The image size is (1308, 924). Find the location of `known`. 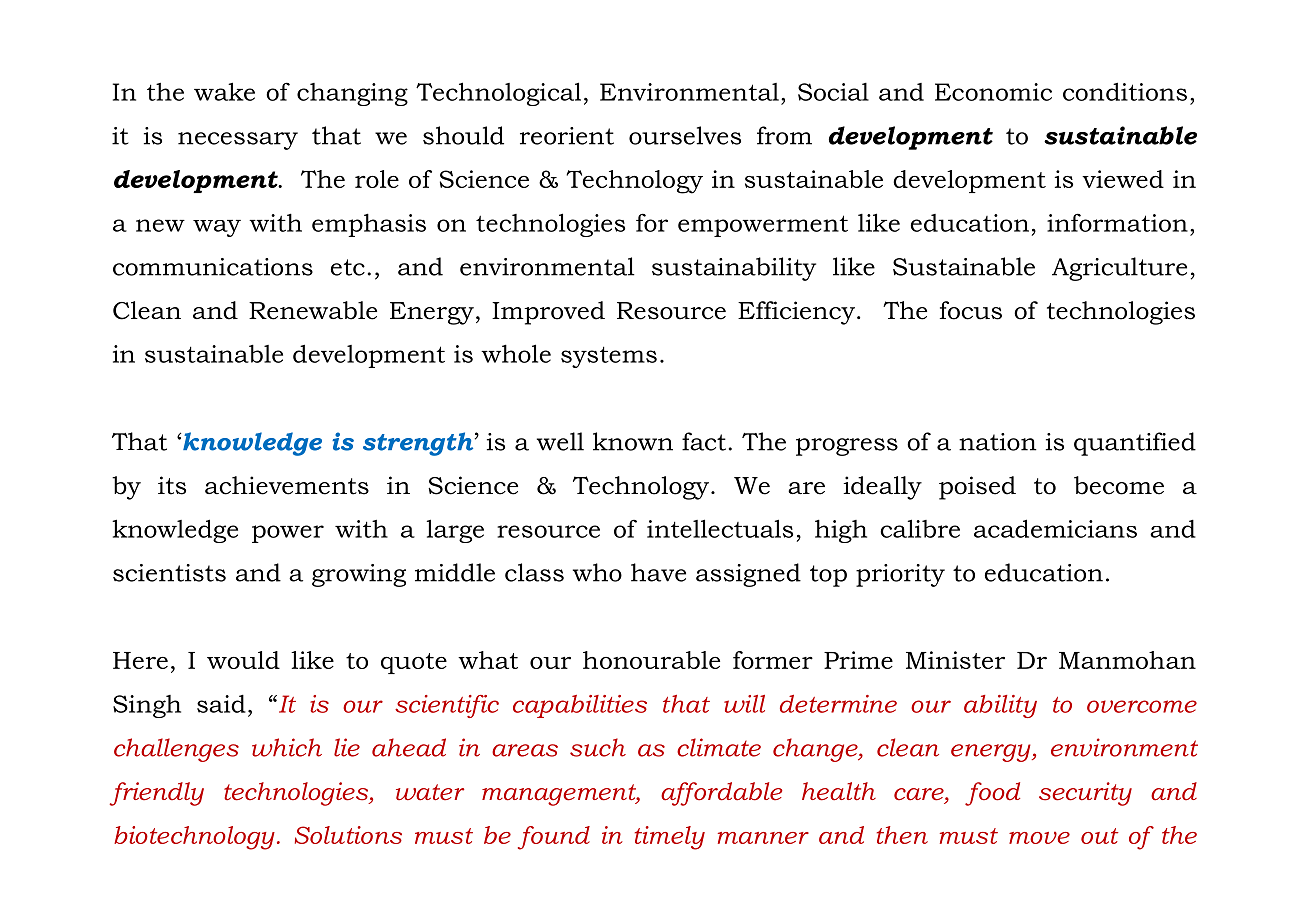

known is located at coordinates (633, 441).
